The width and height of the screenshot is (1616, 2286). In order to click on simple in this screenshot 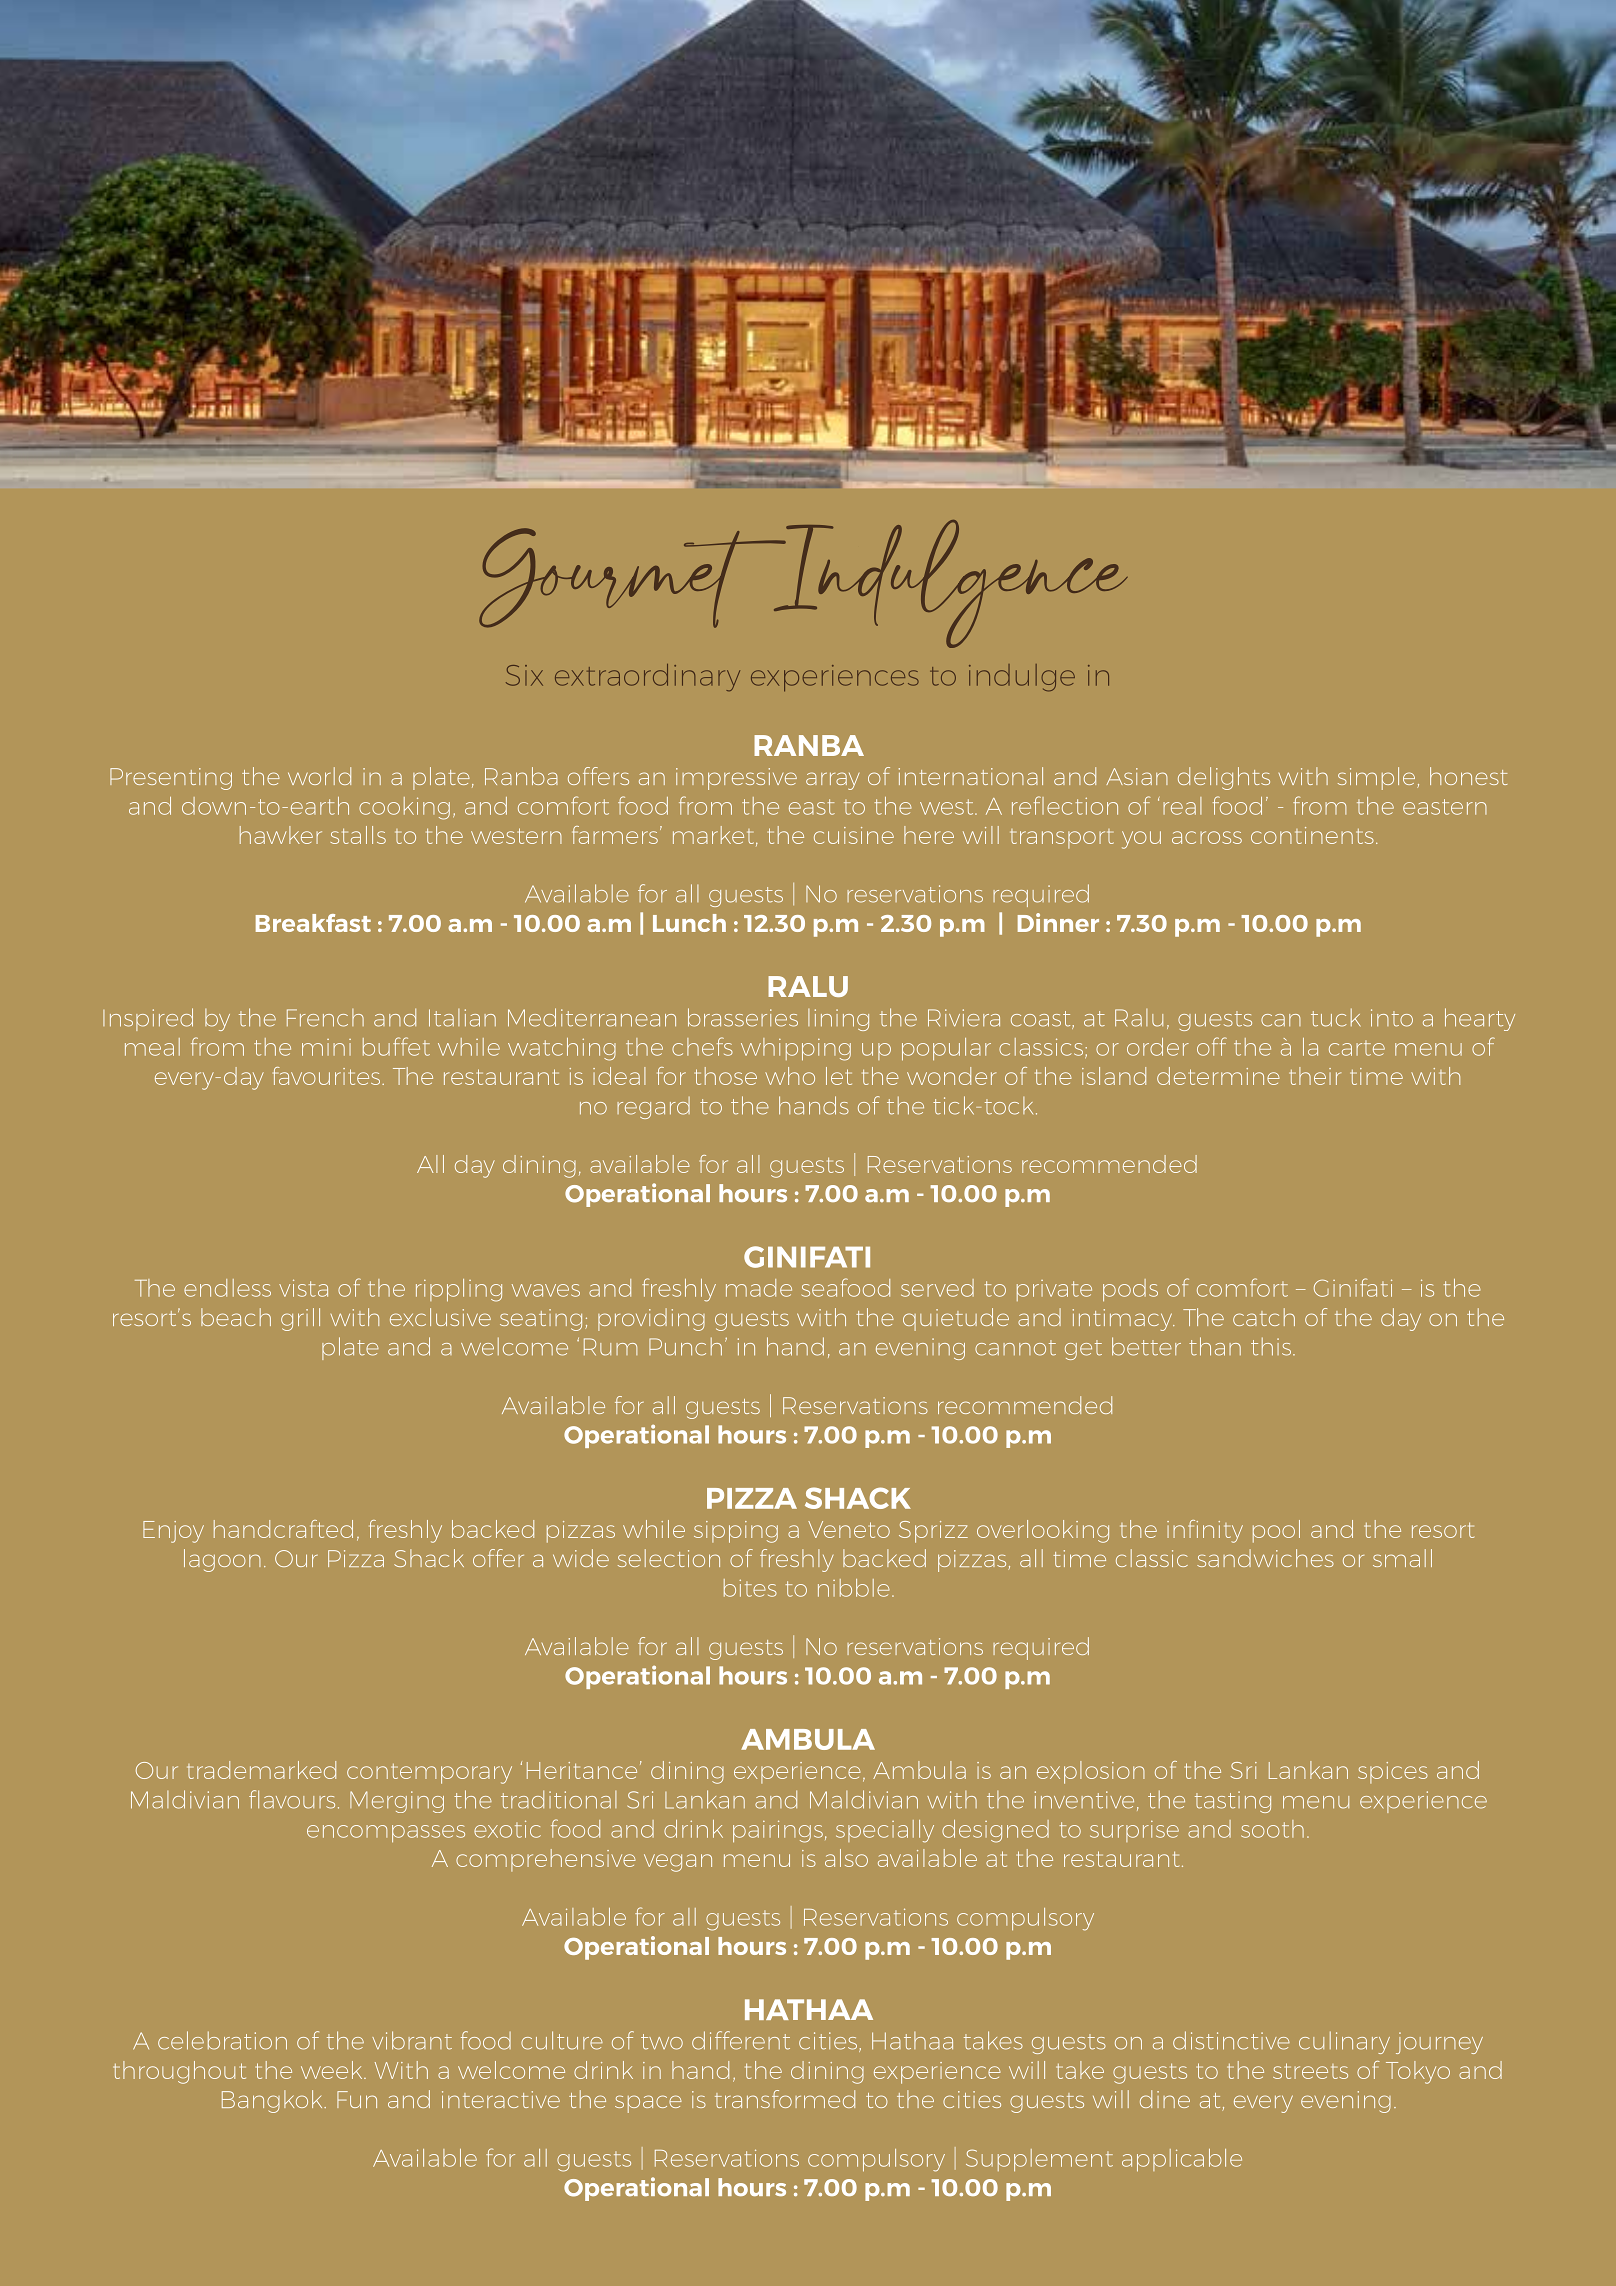, I will do `click(1378, 778)`.
